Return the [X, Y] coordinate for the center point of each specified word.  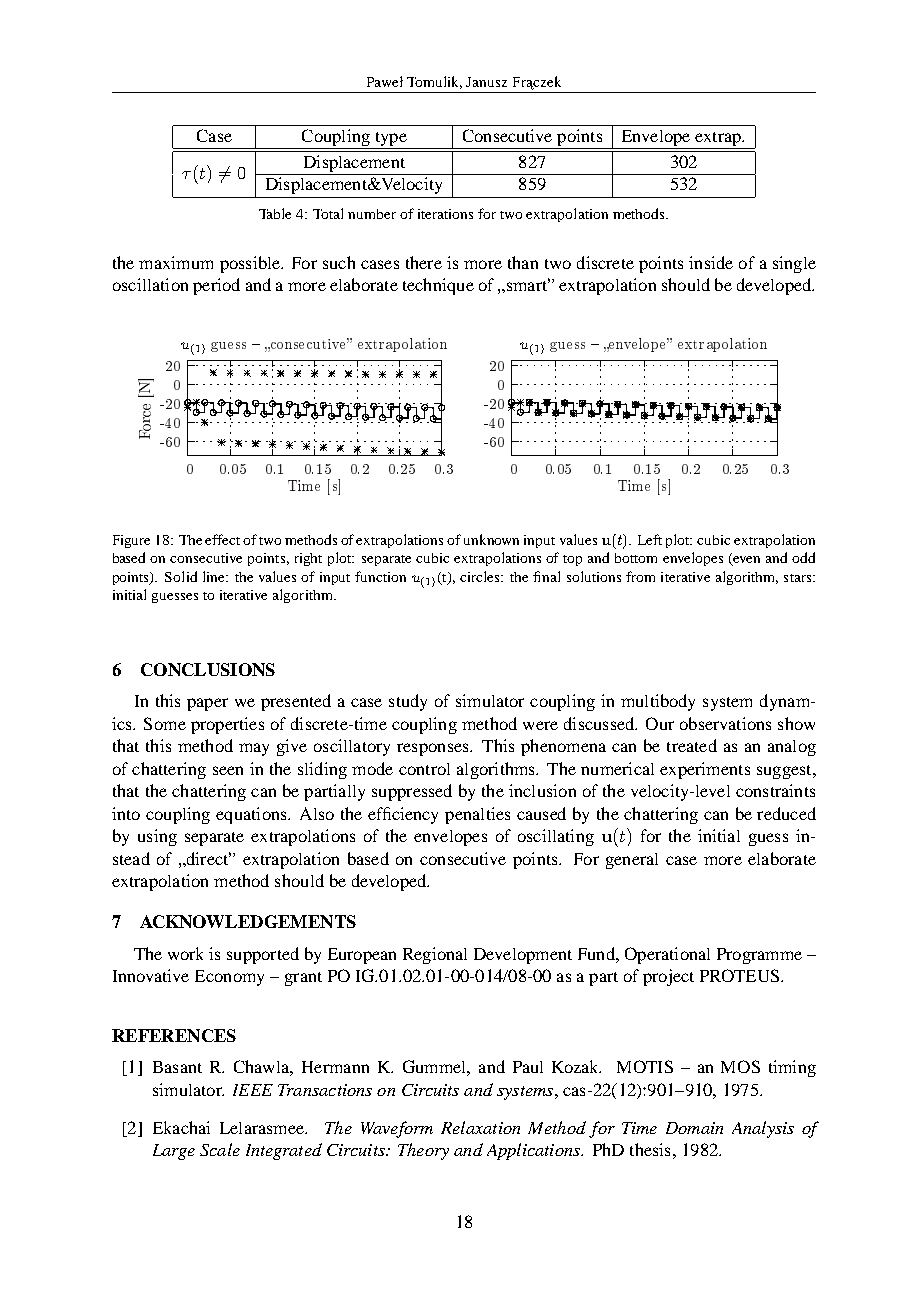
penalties [477, 815]
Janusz [486, 82]
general [632, 861]
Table [275, 213]
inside [711, 262]
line [215, 576]
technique [438, 286]
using [157, 837]
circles [481, 576]
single [794, 264]
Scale [220, 1149]
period [216, 286]
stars [799, 578]
